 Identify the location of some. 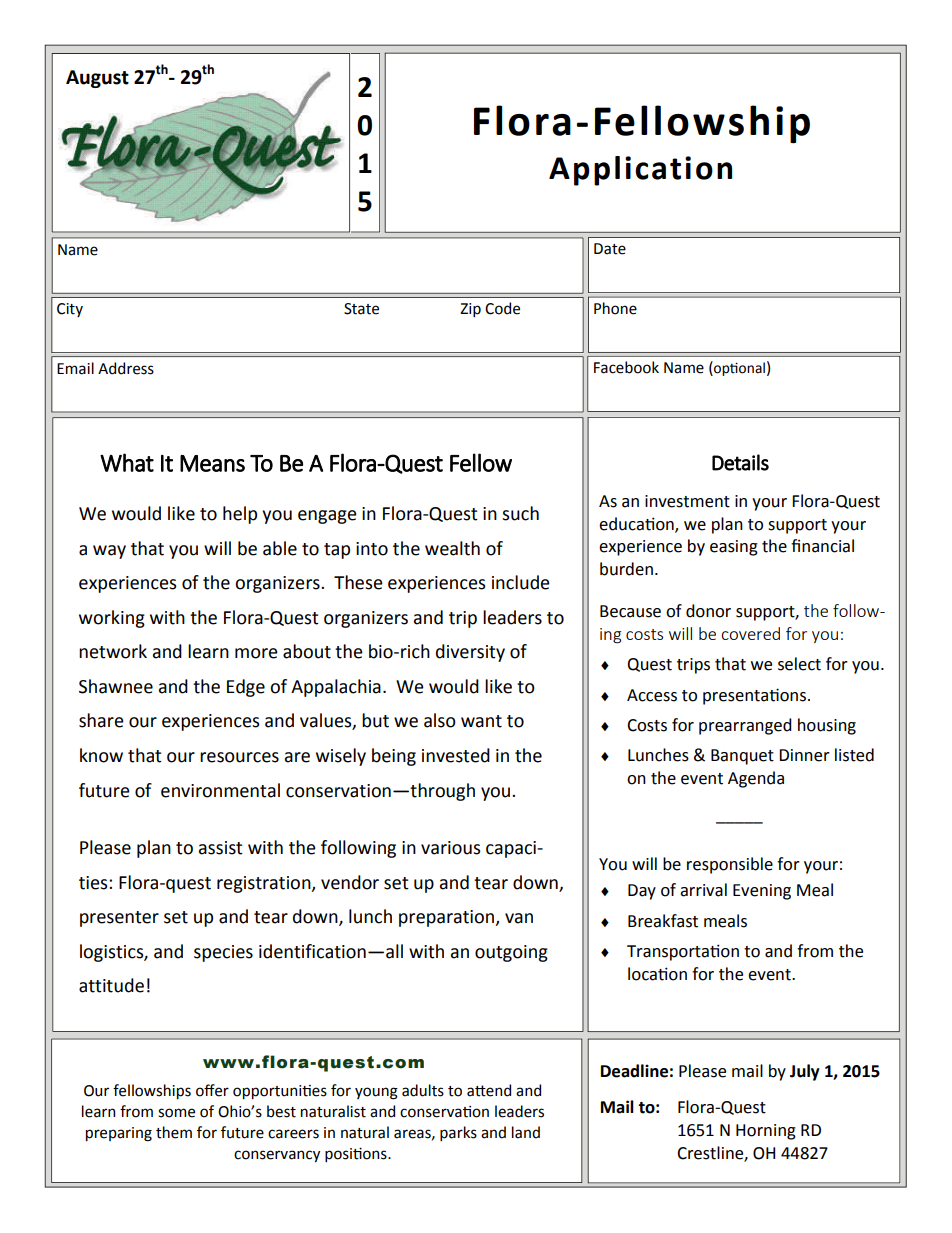
(176, 1113).
